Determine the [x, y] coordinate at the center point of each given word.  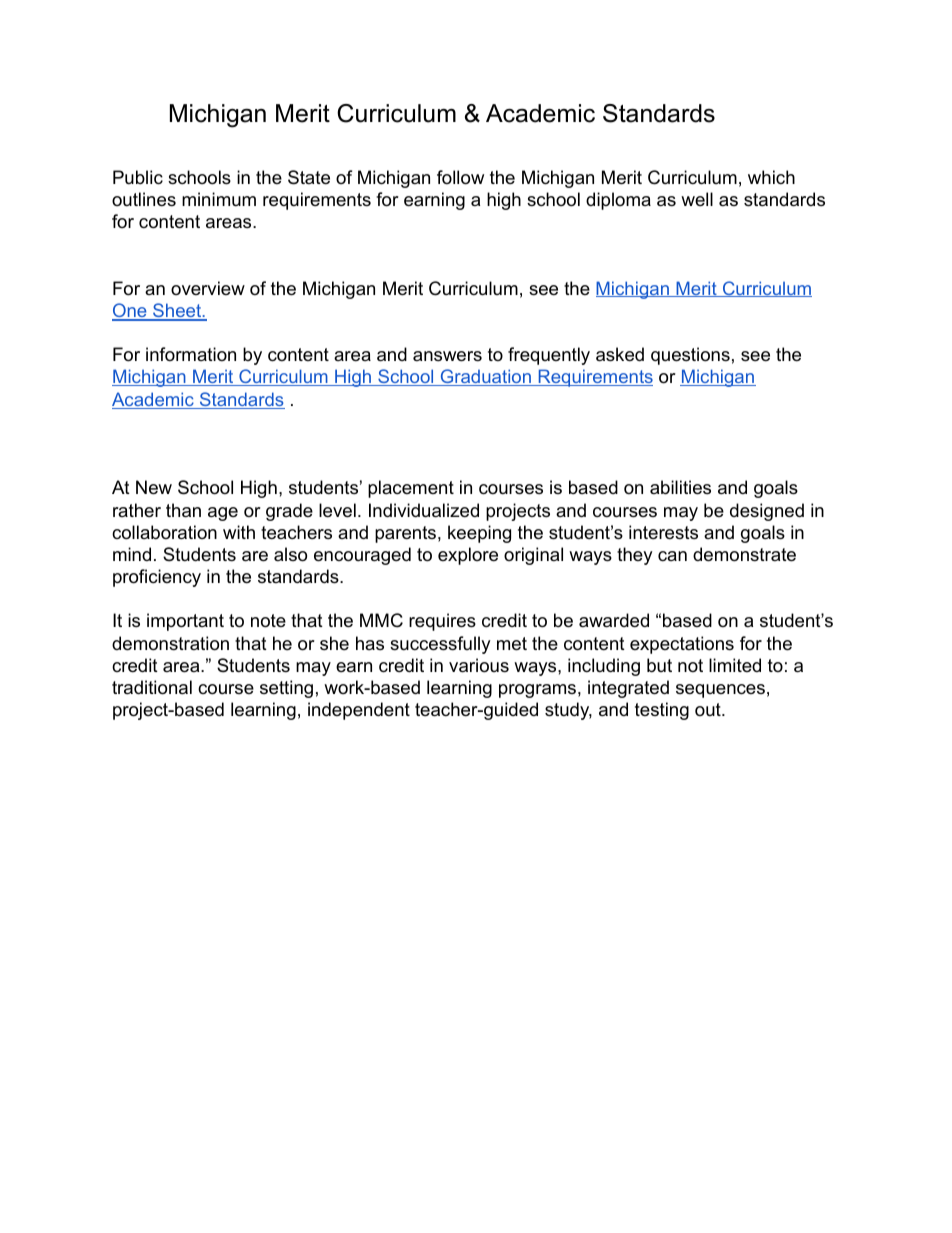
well [697, 199]
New [154, 487]
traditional [152, 687]
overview [208, 288]
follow [460, 177]
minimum [219, 199]
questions [690, 356]
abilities [680, 487]
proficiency [157, 578]
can [672, 556]
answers [447, 356]
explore [468, 556]
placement [411, 489]
